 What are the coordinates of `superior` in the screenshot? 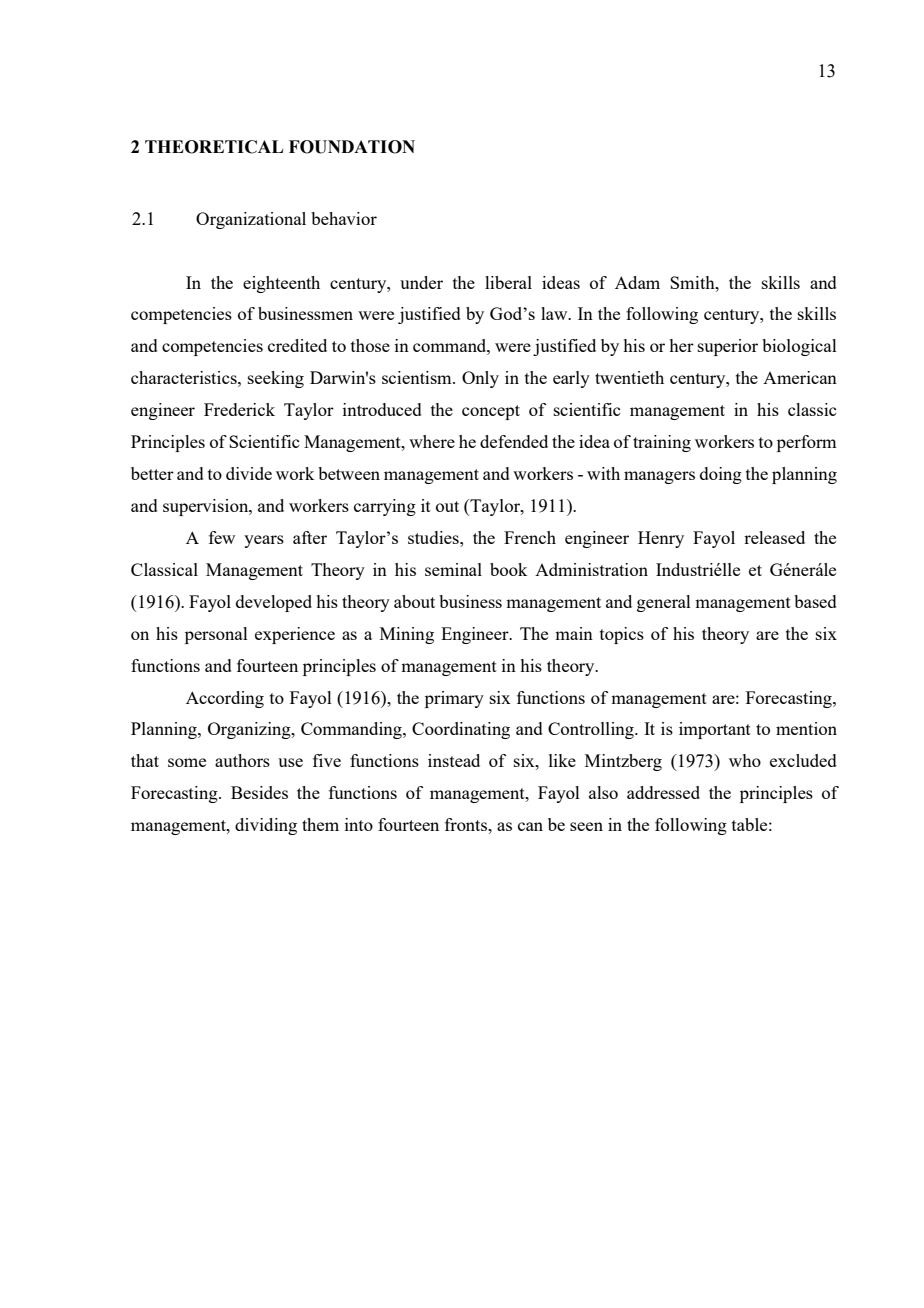 It's located at (728, 347).
